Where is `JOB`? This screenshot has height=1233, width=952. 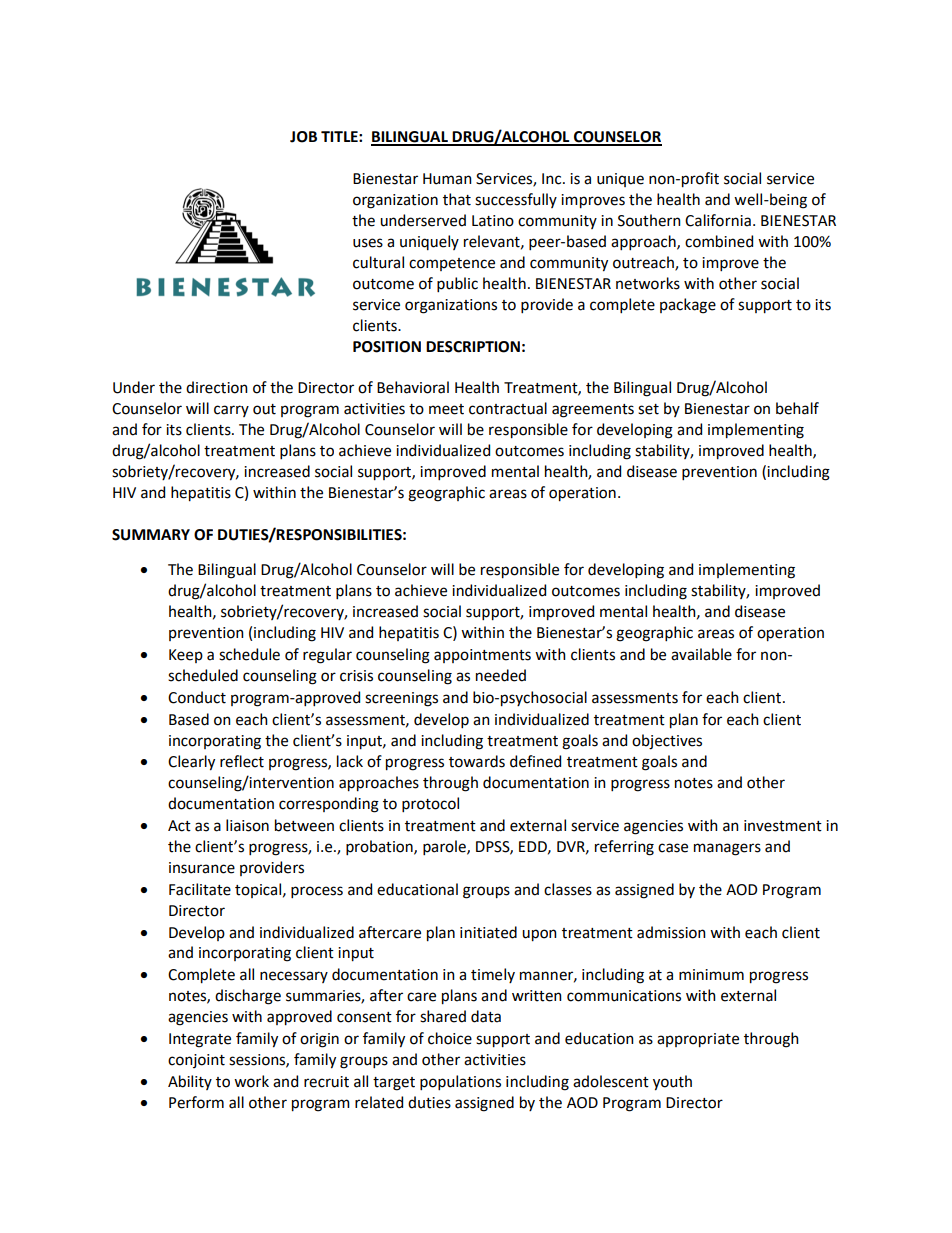 JOB is located at coordinates (303, 137).
